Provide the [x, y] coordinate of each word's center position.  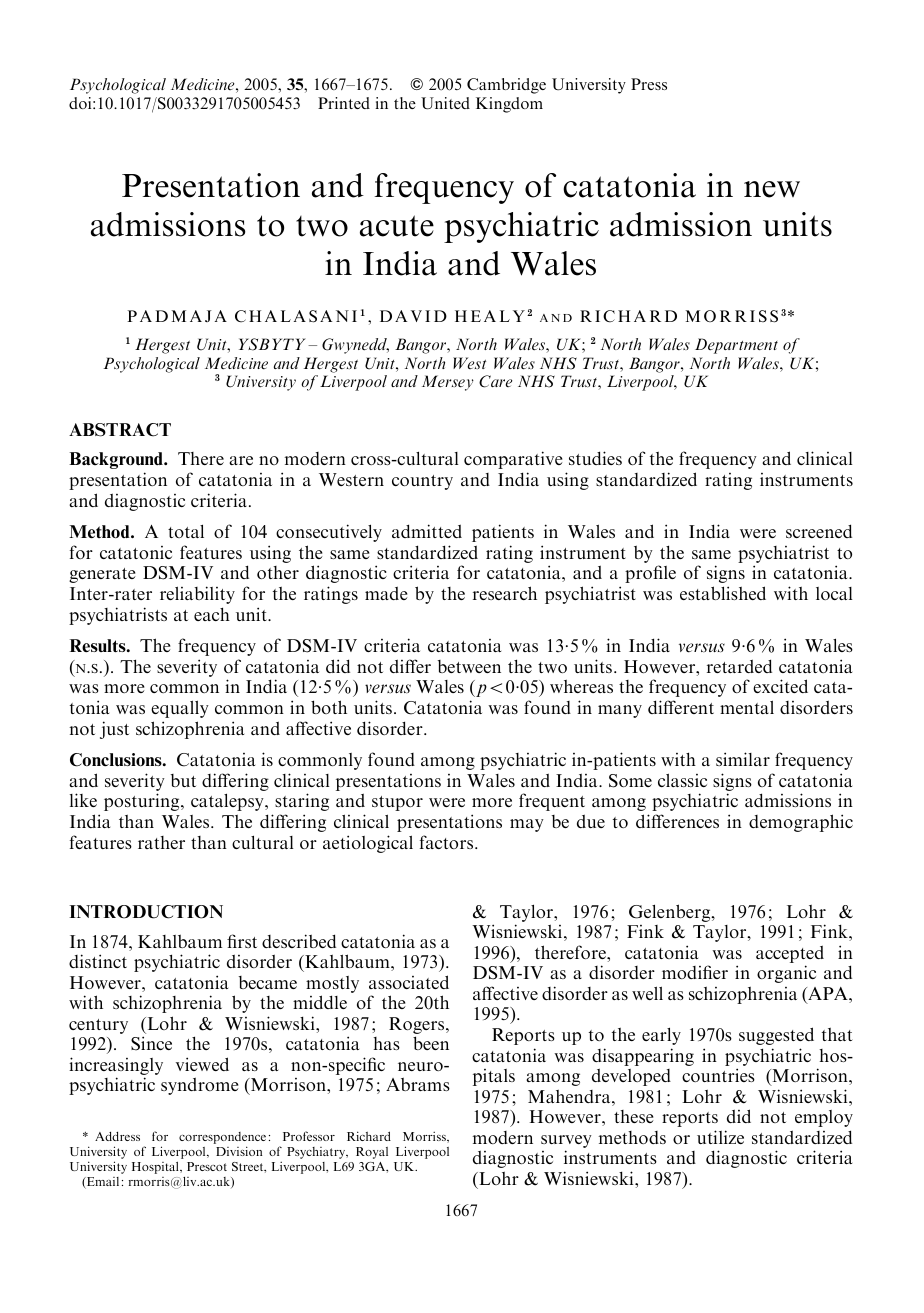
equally [179, 709]
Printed [344, 103]
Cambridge [506, 86]
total [186, 531]
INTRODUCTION [146, 912]
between [469, 666]
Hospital [156, 1168]
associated [409, 982]
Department [736, 346]
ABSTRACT [120, 430]
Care [495, 381]
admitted [427, 531]
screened [819, 531]
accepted [790, 955]
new [772, 189]
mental [747, 707]
